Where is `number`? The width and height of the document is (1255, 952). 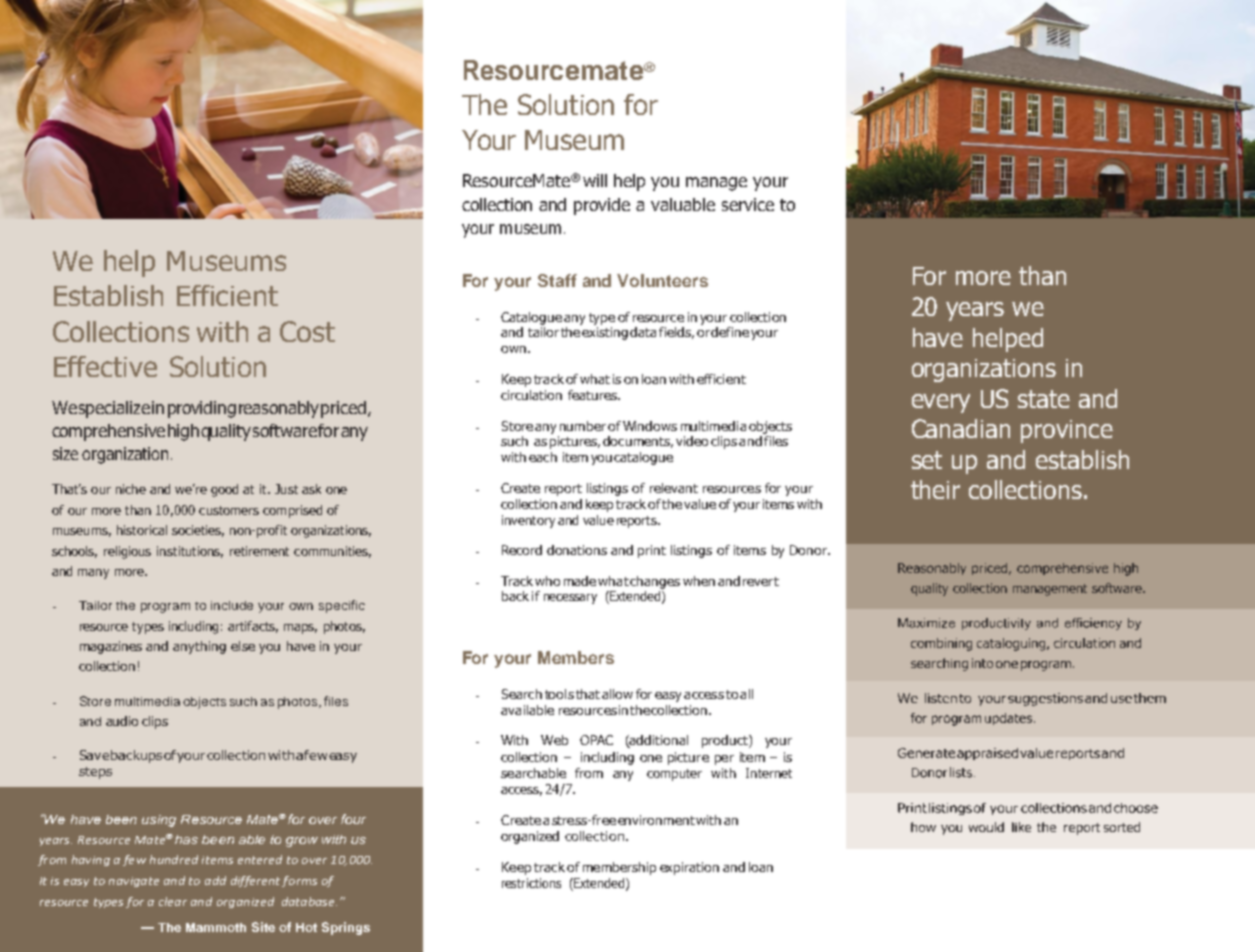 number is located at coordinates (583, 426).
